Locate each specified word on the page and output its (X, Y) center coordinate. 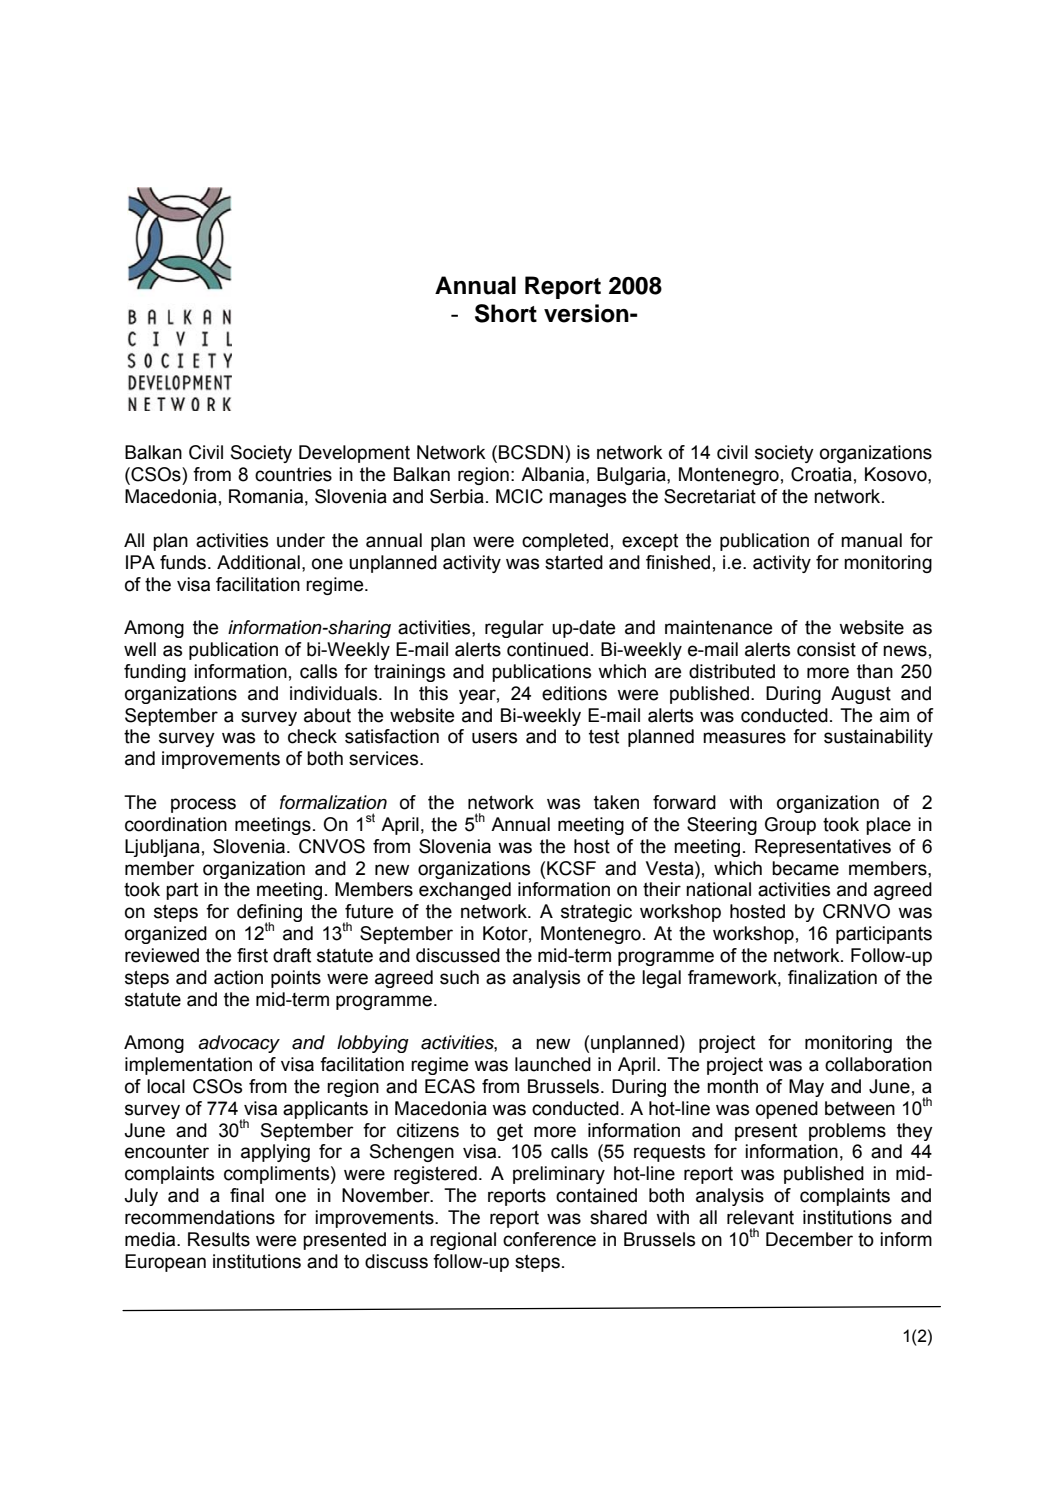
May (806, 1088)
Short (506, 313)
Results (219, 1239)
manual (871, 540)
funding (155, 673)
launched (553, 1064)
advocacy (239, 1044)
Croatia (821, 474)
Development (354, 454)
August (861, 695)
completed (565, 542)
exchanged (465, 891)
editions (574, 693)
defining (269, 914)
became (805, 868)
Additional (258, 562)
